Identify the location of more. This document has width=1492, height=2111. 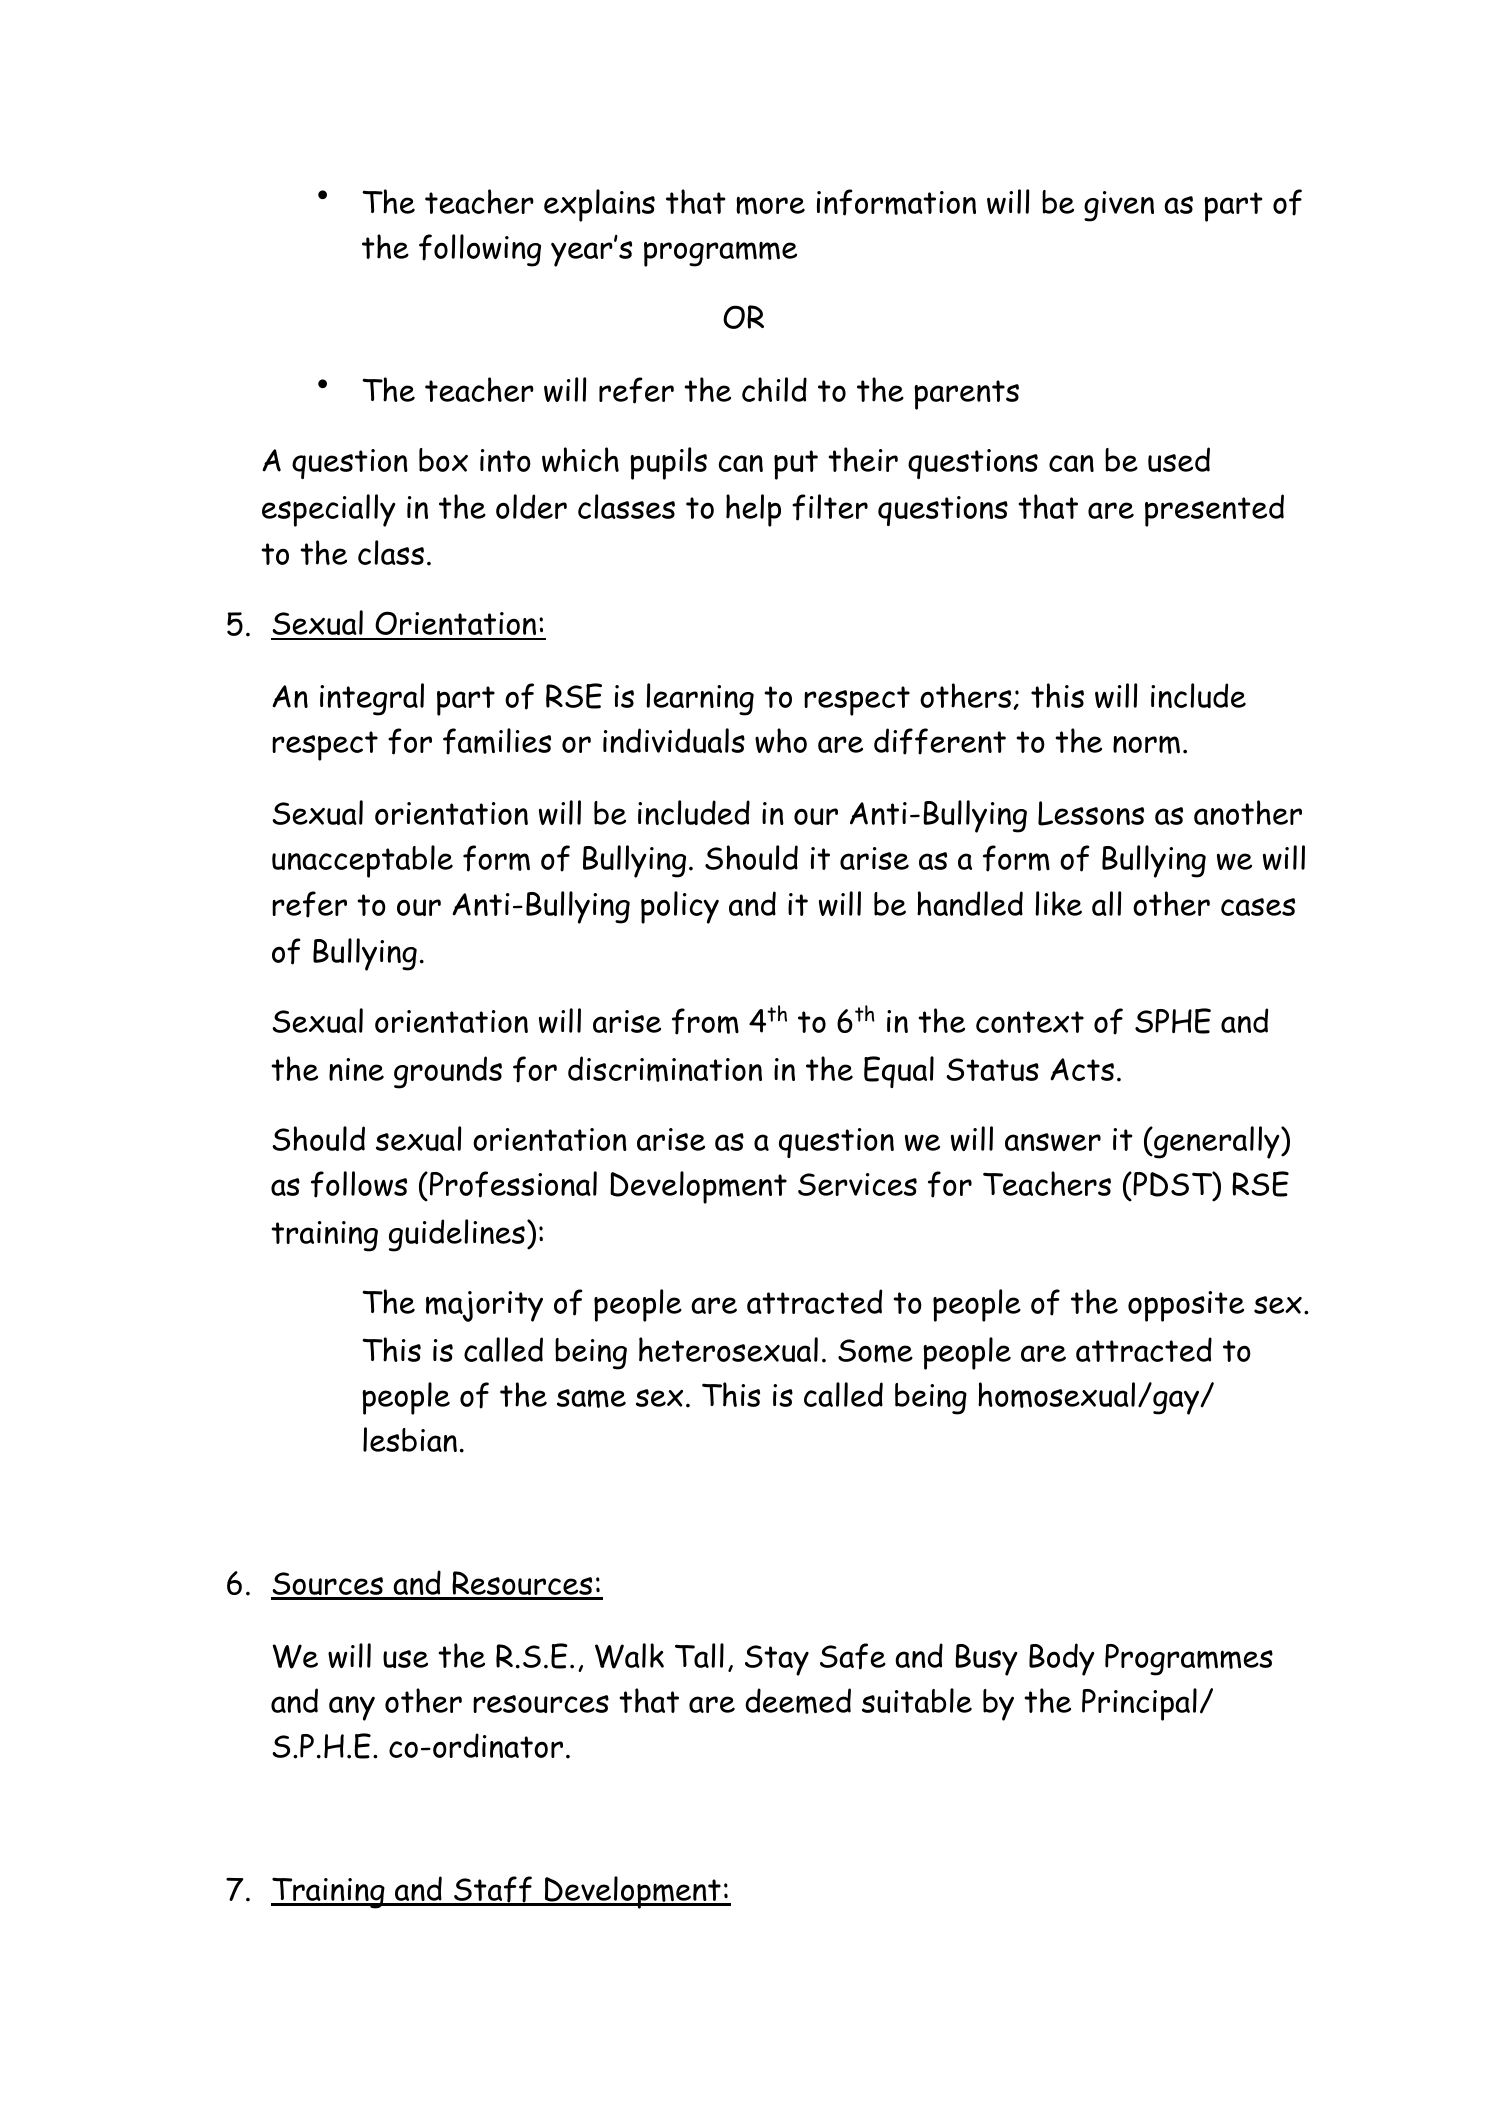
(770, 205).
